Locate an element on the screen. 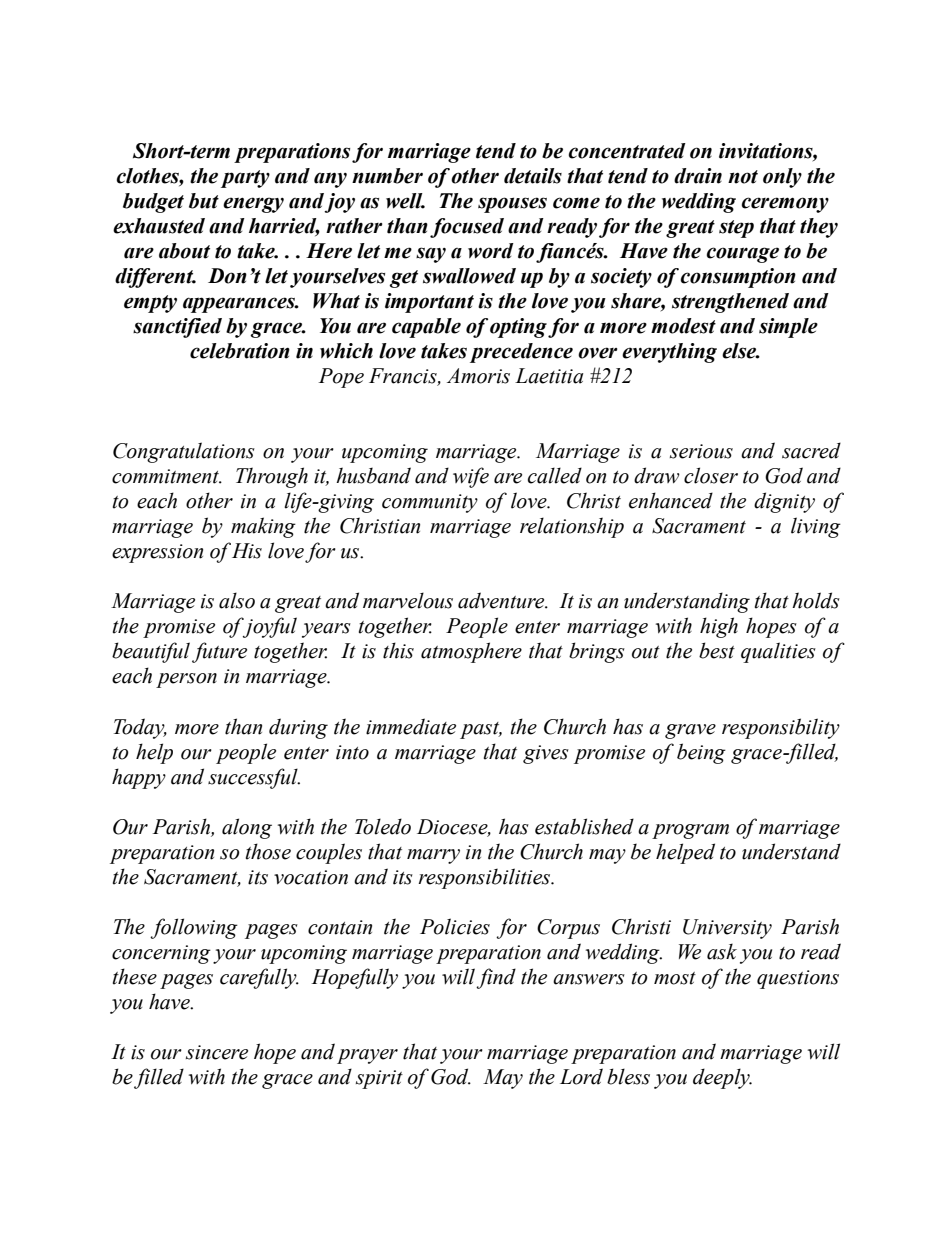  high is located at coordinates (719, 627).
